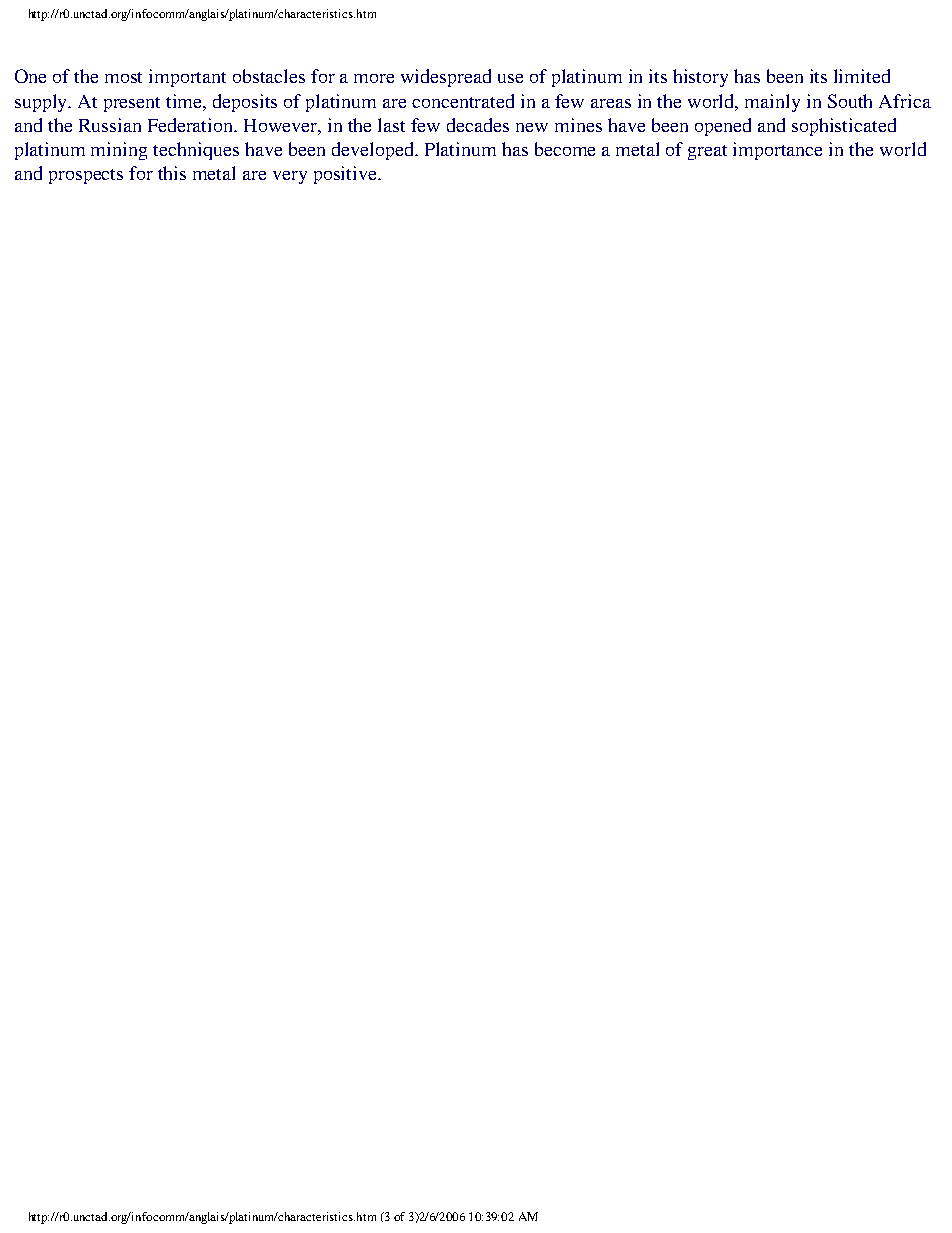  Describe the element at coordinates (463, 101) in the document. I see `concentrated` at that location.
